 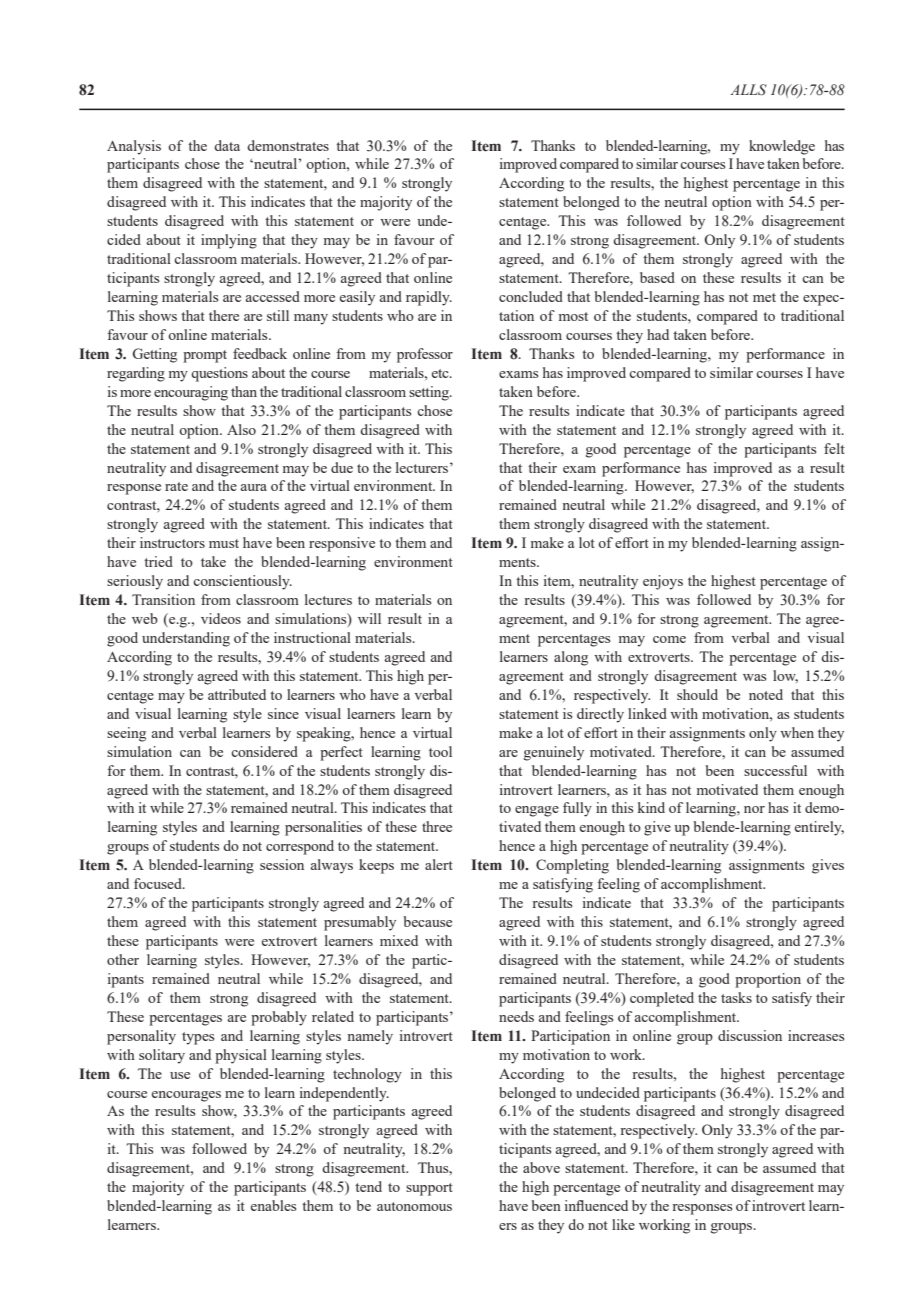 I want to click on along, so click(x=571, y=658).
